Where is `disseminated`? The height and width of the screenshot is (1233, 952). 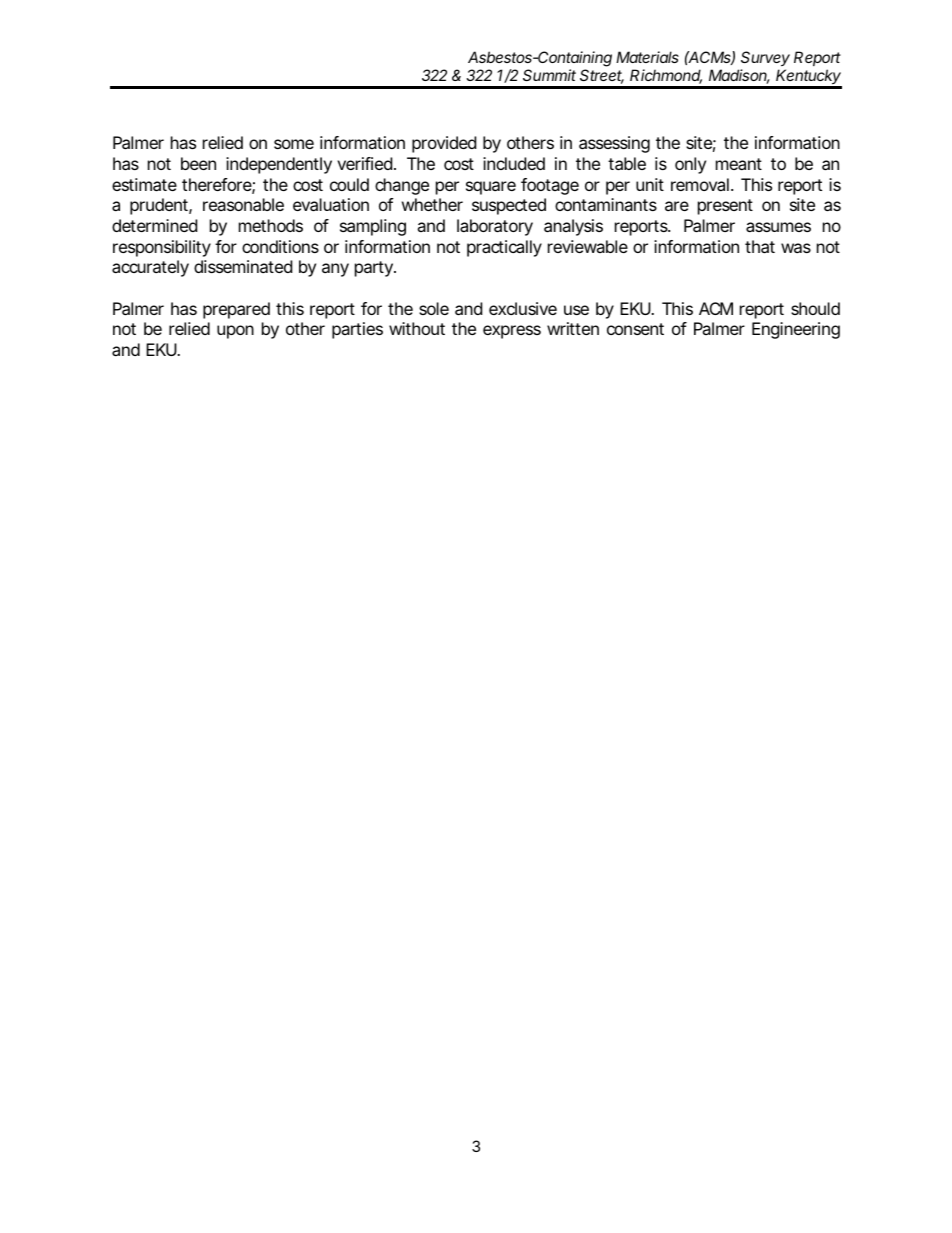 disseminated is located at coordinates (243, 266).
